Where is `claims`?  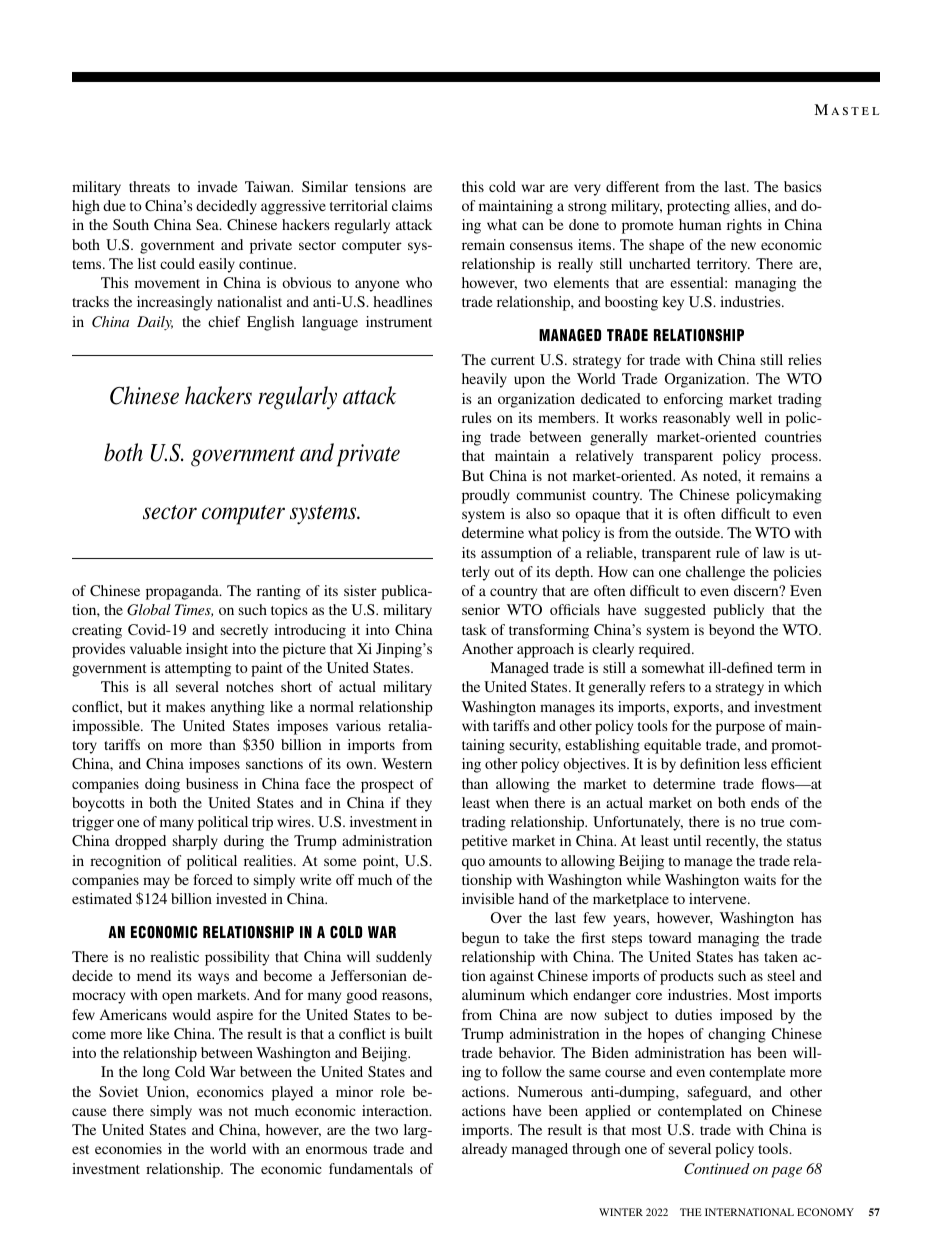
claims is located at coordinates (412, 205).
